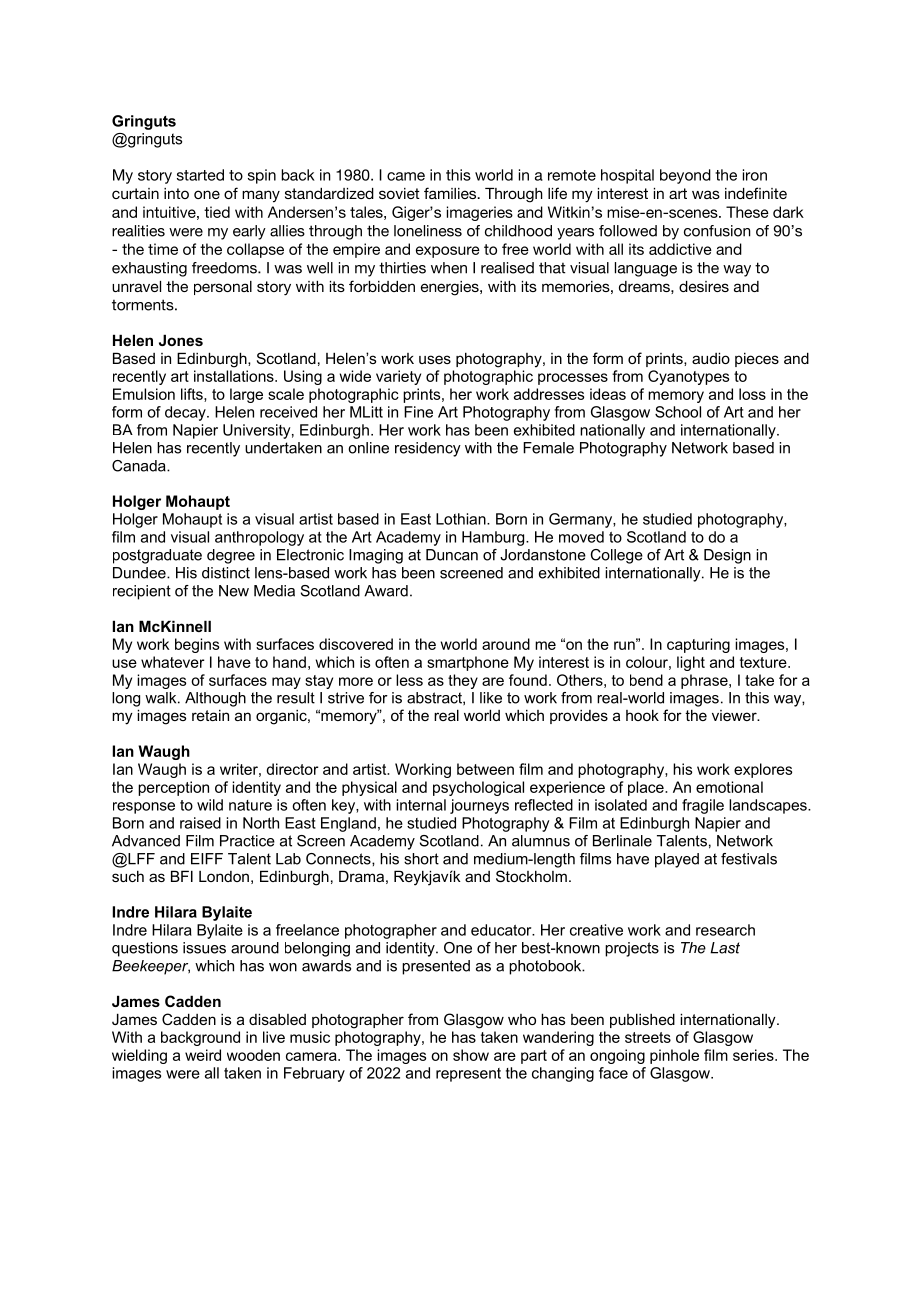 This page has height=1308, width=924. Describe the element at coordinates (747, 212) in the page. I see `These` at that location.
